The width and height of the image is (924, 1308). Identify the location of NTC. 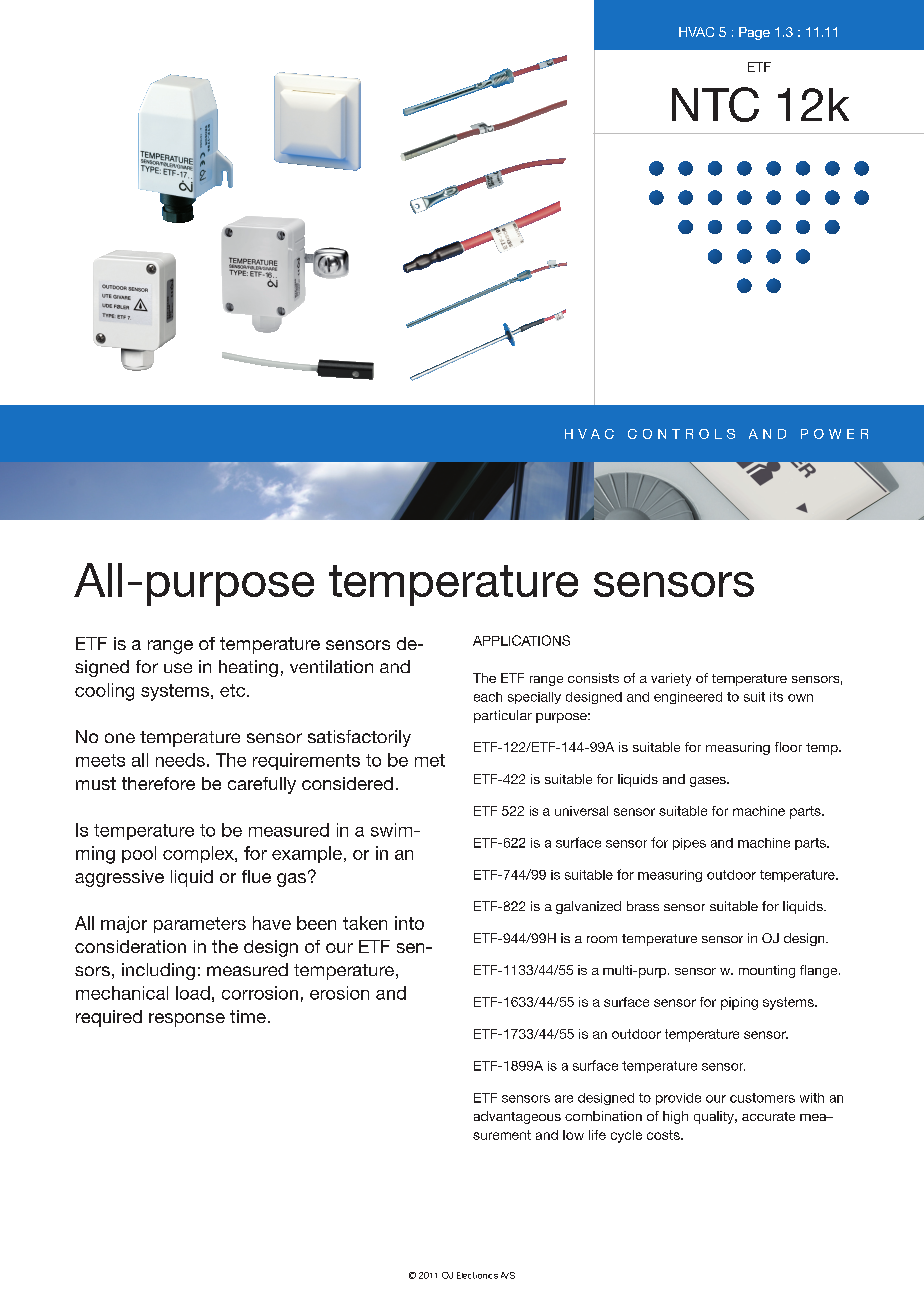
(715, 104).
